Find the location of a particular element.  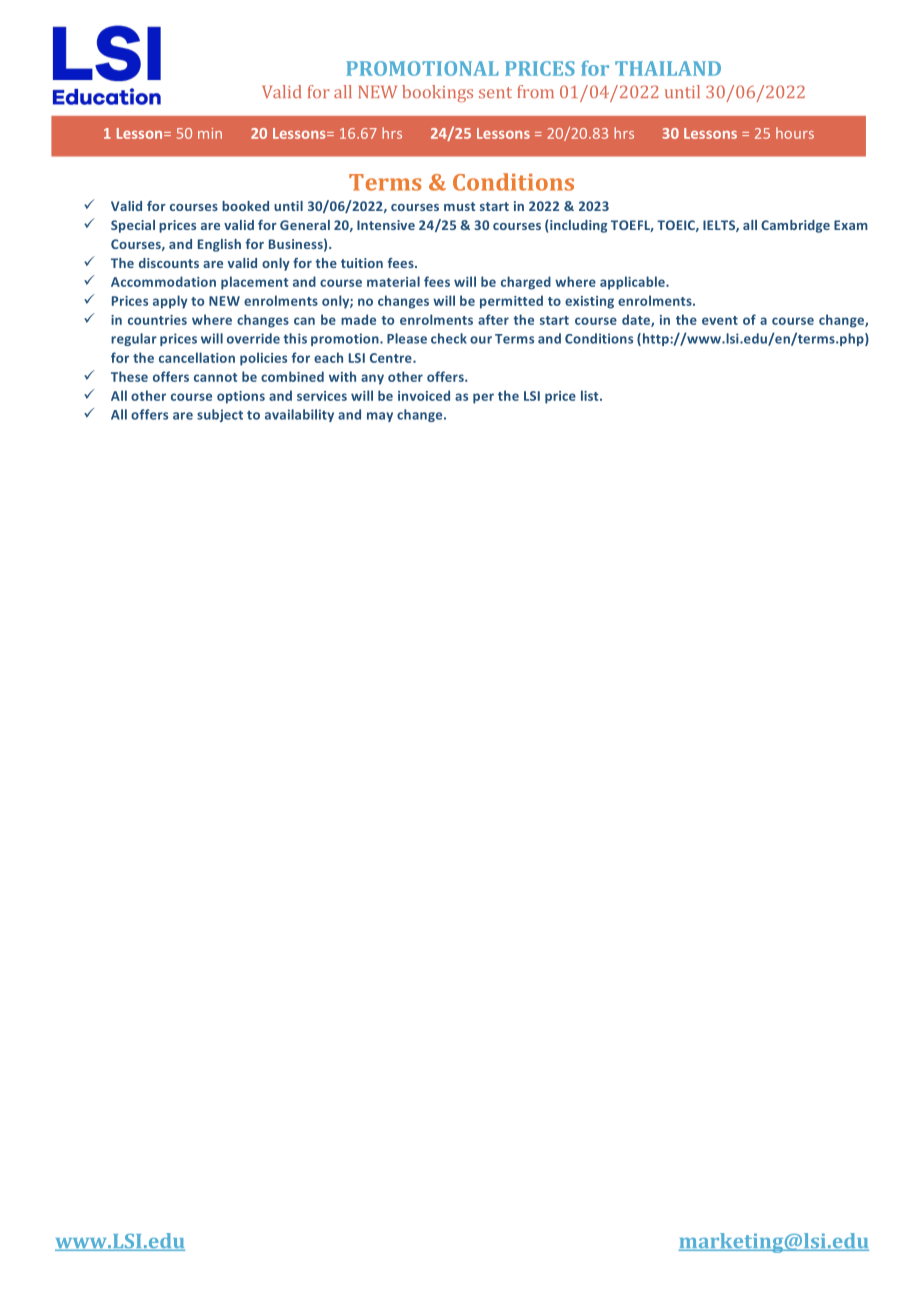

invoiced is located at coordinates (424, 395).
